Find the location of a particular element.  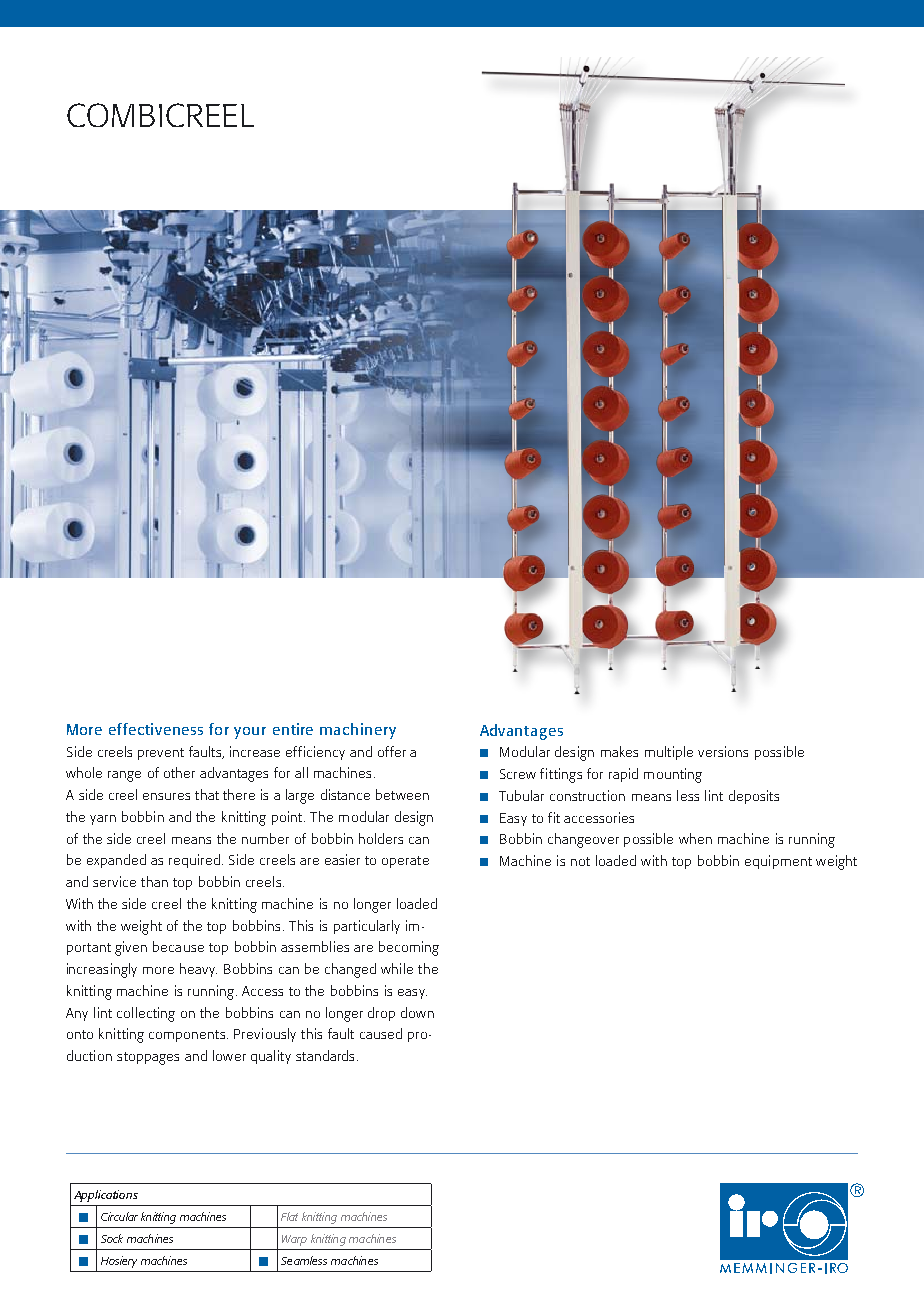

Warp is located at coordinates (294, 1240).
